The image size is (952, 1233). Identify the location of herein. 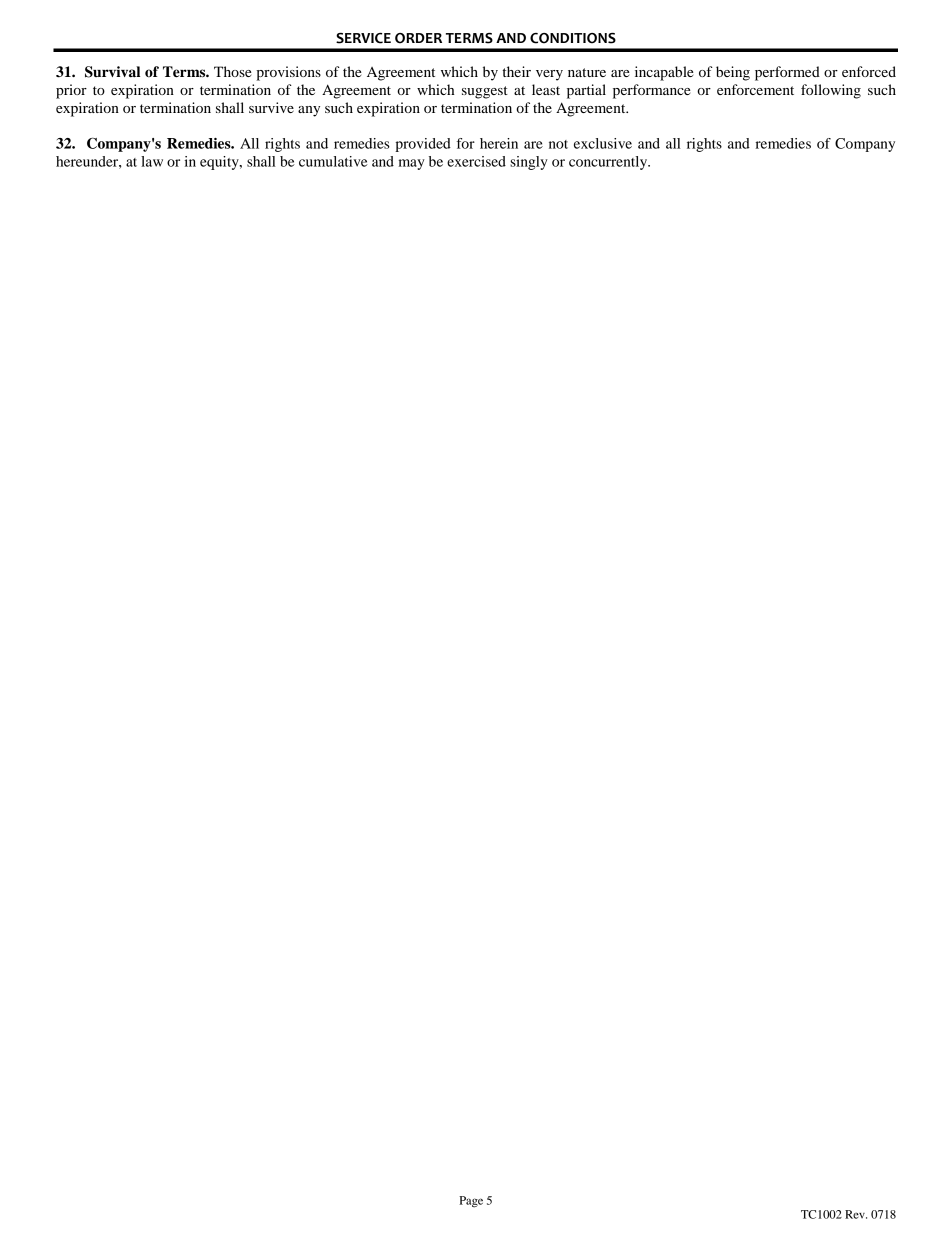
(499, 143).
